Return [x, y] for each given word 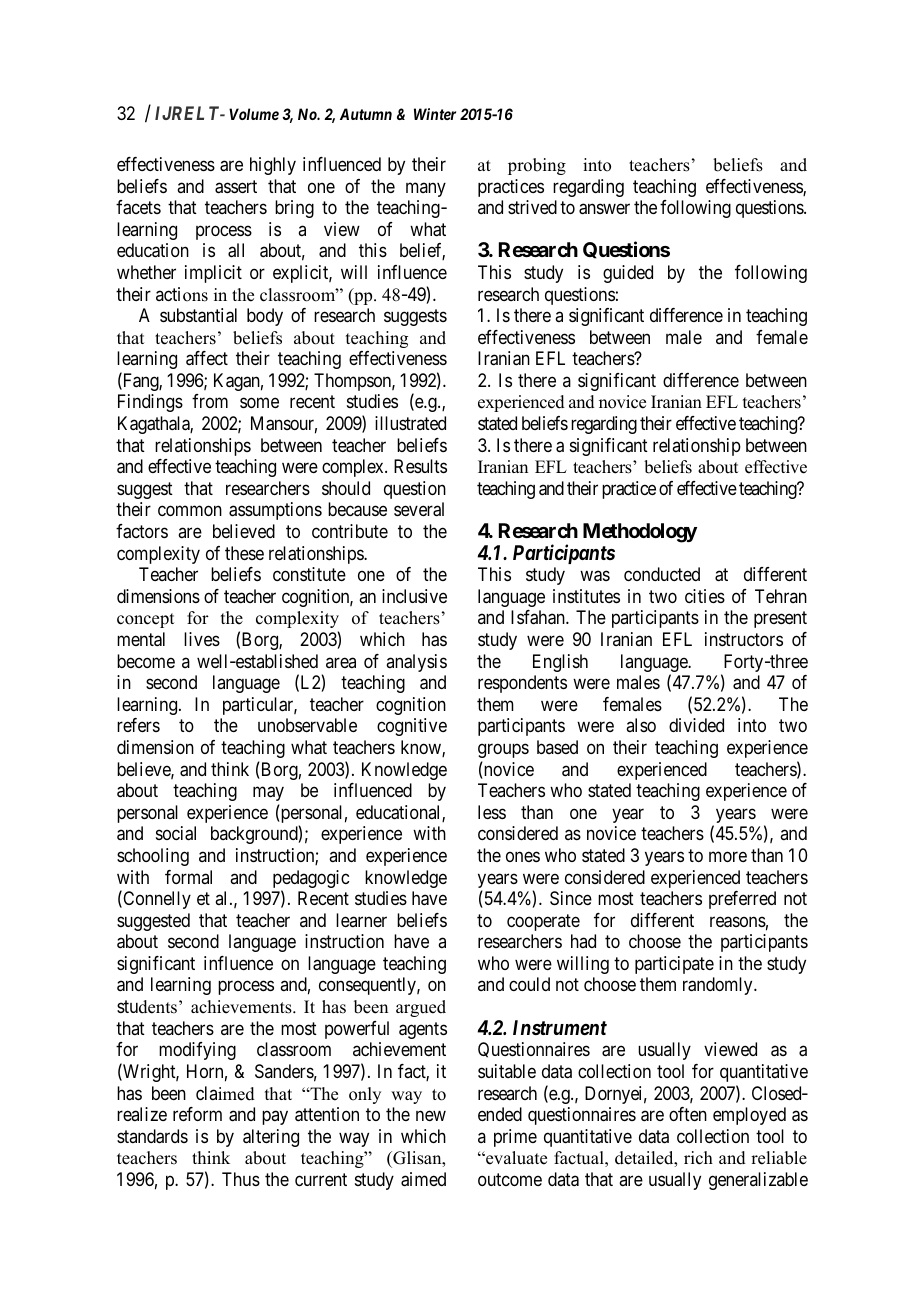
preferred [742, 900]
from [210, 401]
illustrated [410, 423]
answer [604, 209]
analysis [416, 663]
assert [236, 187]
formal [188, 877]
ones [523, 856]
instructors [744, 639]
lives [202, 639]
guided [628, 274]
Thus [241, 1179]
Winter [435, 114]
